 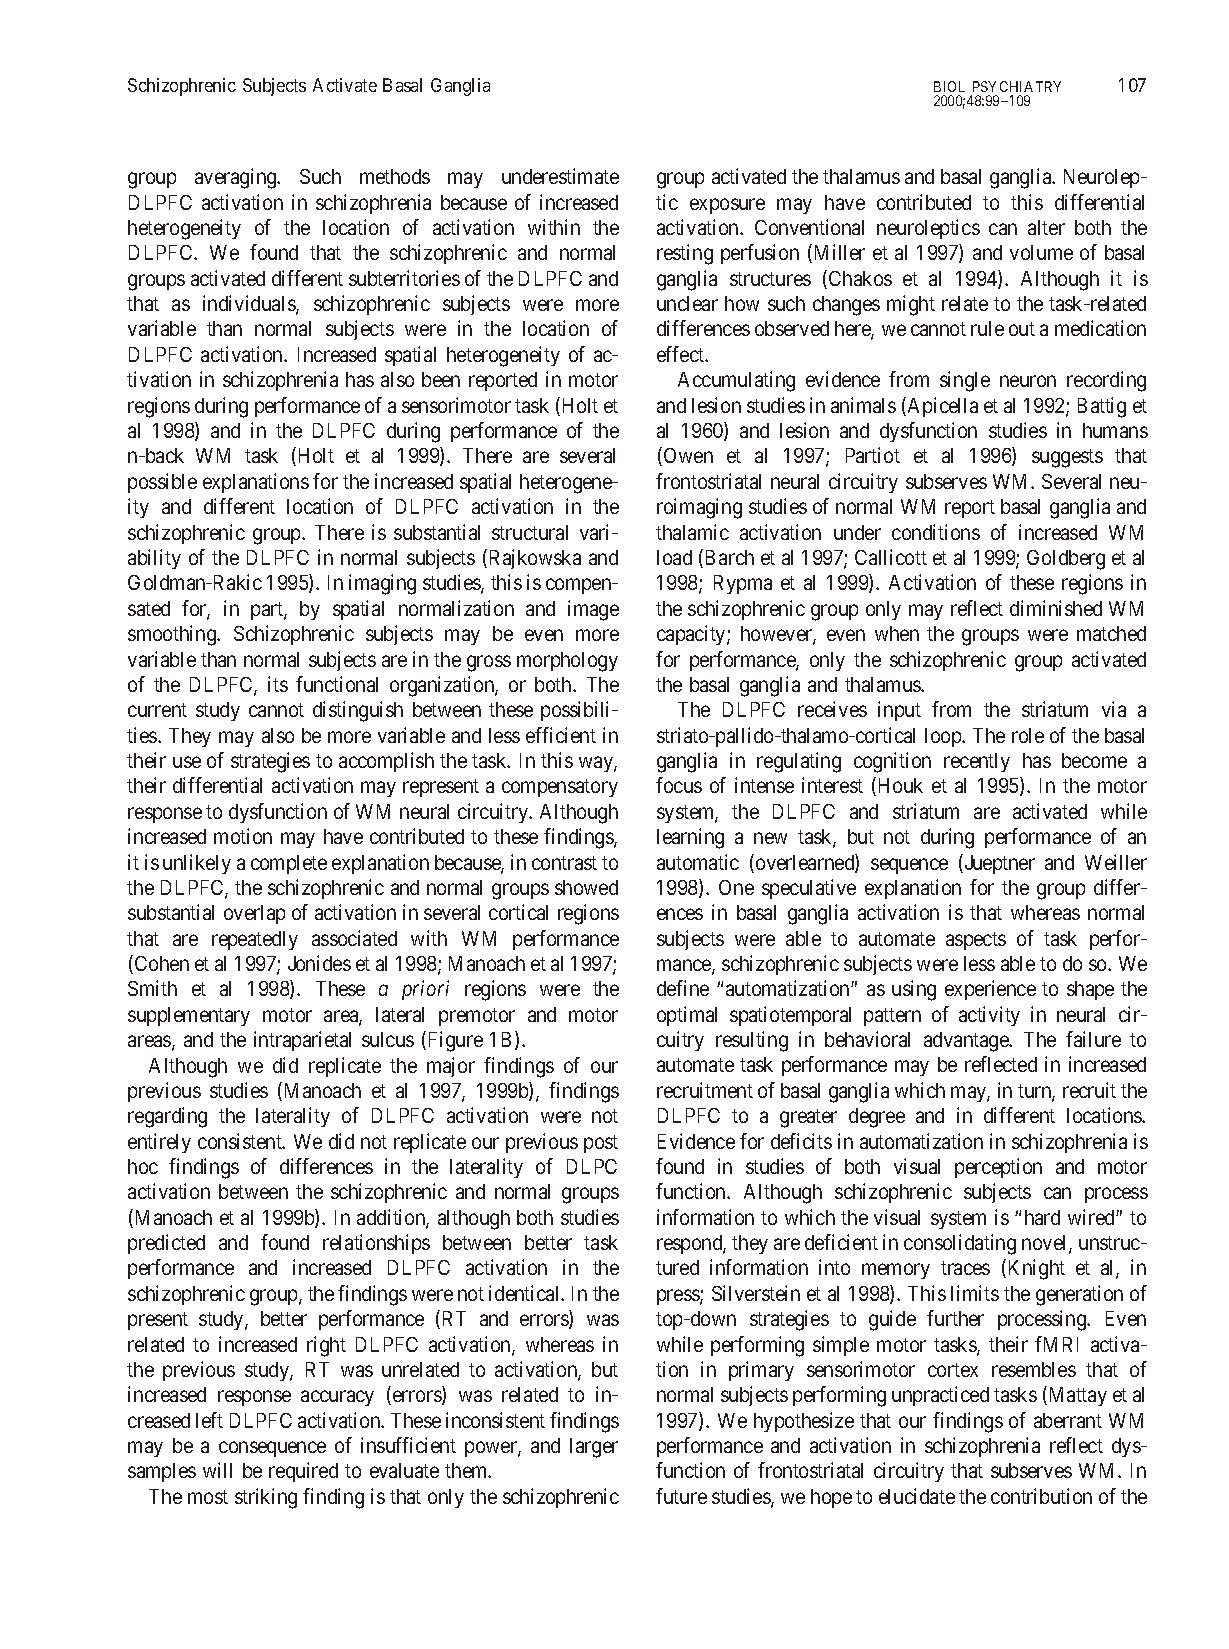 What do you see at coordinates (688, 455) in the page?
I see `Owen` at bounding box center [688, 455].
